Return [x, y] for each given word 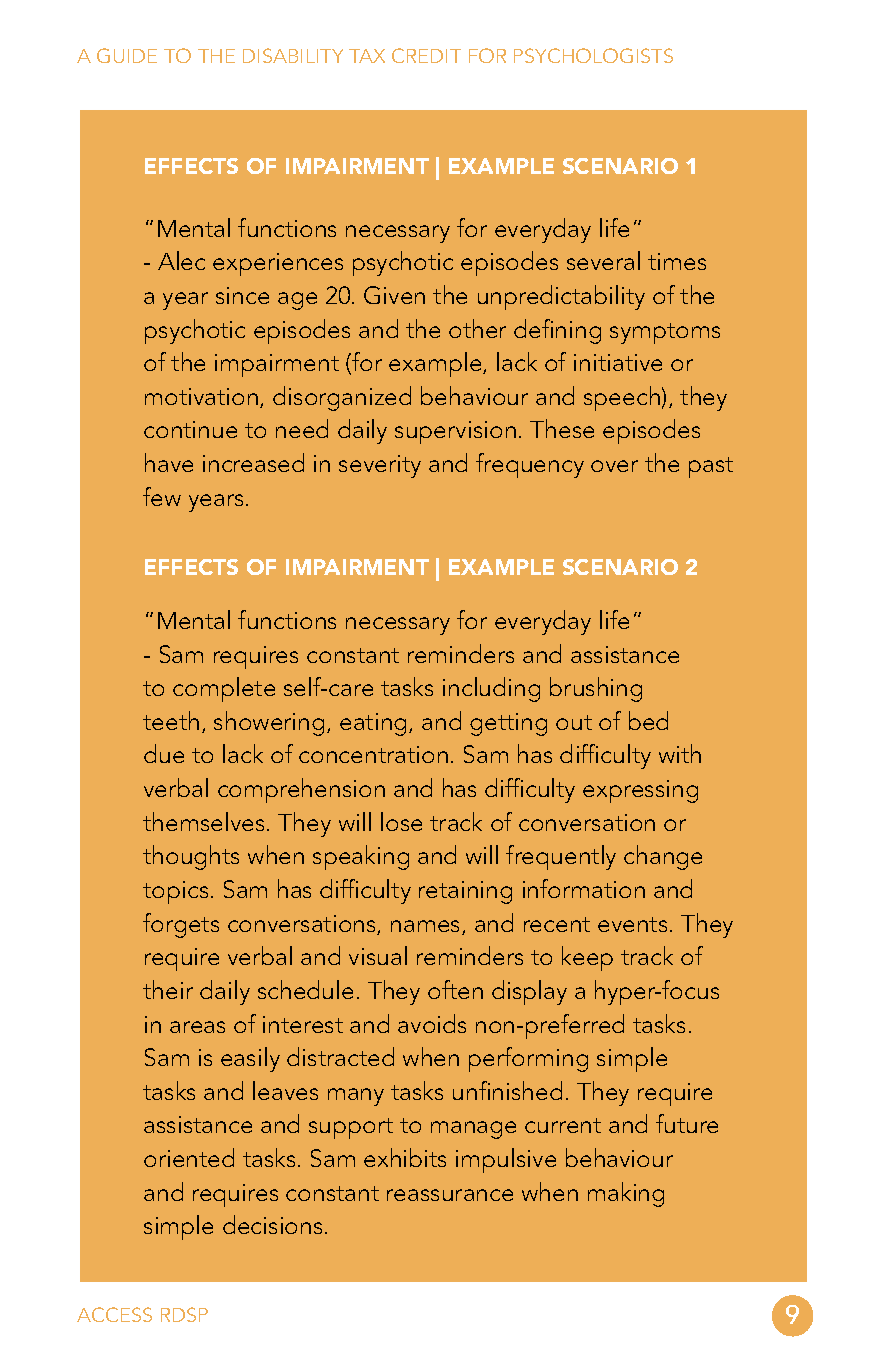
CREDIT [426, 55]
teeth [171, 720]
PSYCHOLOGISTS [593, 55]
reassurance [450, 1195]
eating [375, 724]
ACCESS [114, 1314]
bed [648, 720]
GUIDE [127, 55]
